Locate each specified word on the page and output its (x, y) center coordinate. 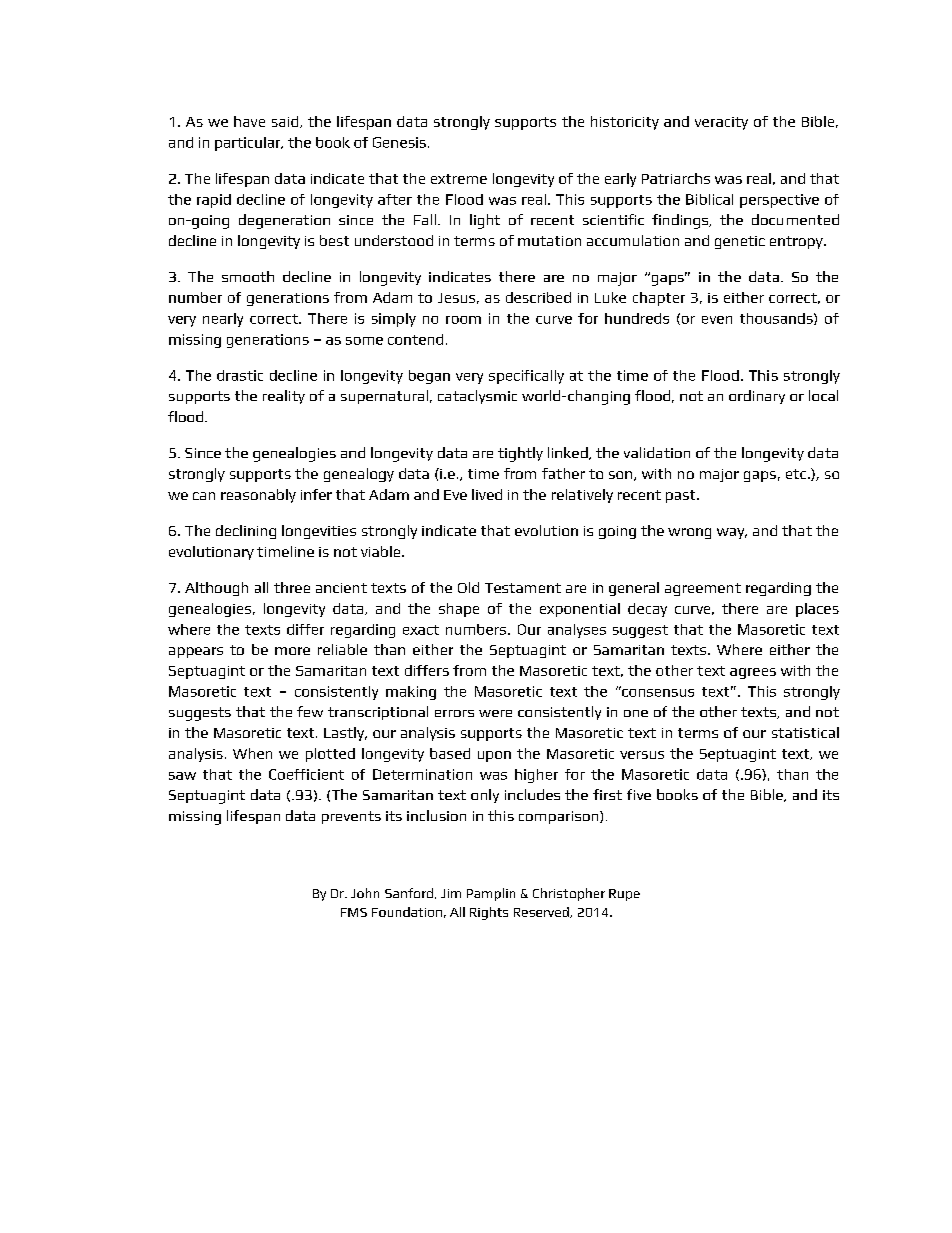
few (310, 711)
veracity (721, 123)
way (732, 533)
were (495, 713)
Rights (489, 913)
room (463, 320)
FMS (354, 912)
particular (249, 144)
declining (246, 532)
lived (487, 494)
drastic (240, 375)
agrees (753, 673)
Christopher (569, 894)
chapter (659, 299)
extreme (459, 179)
